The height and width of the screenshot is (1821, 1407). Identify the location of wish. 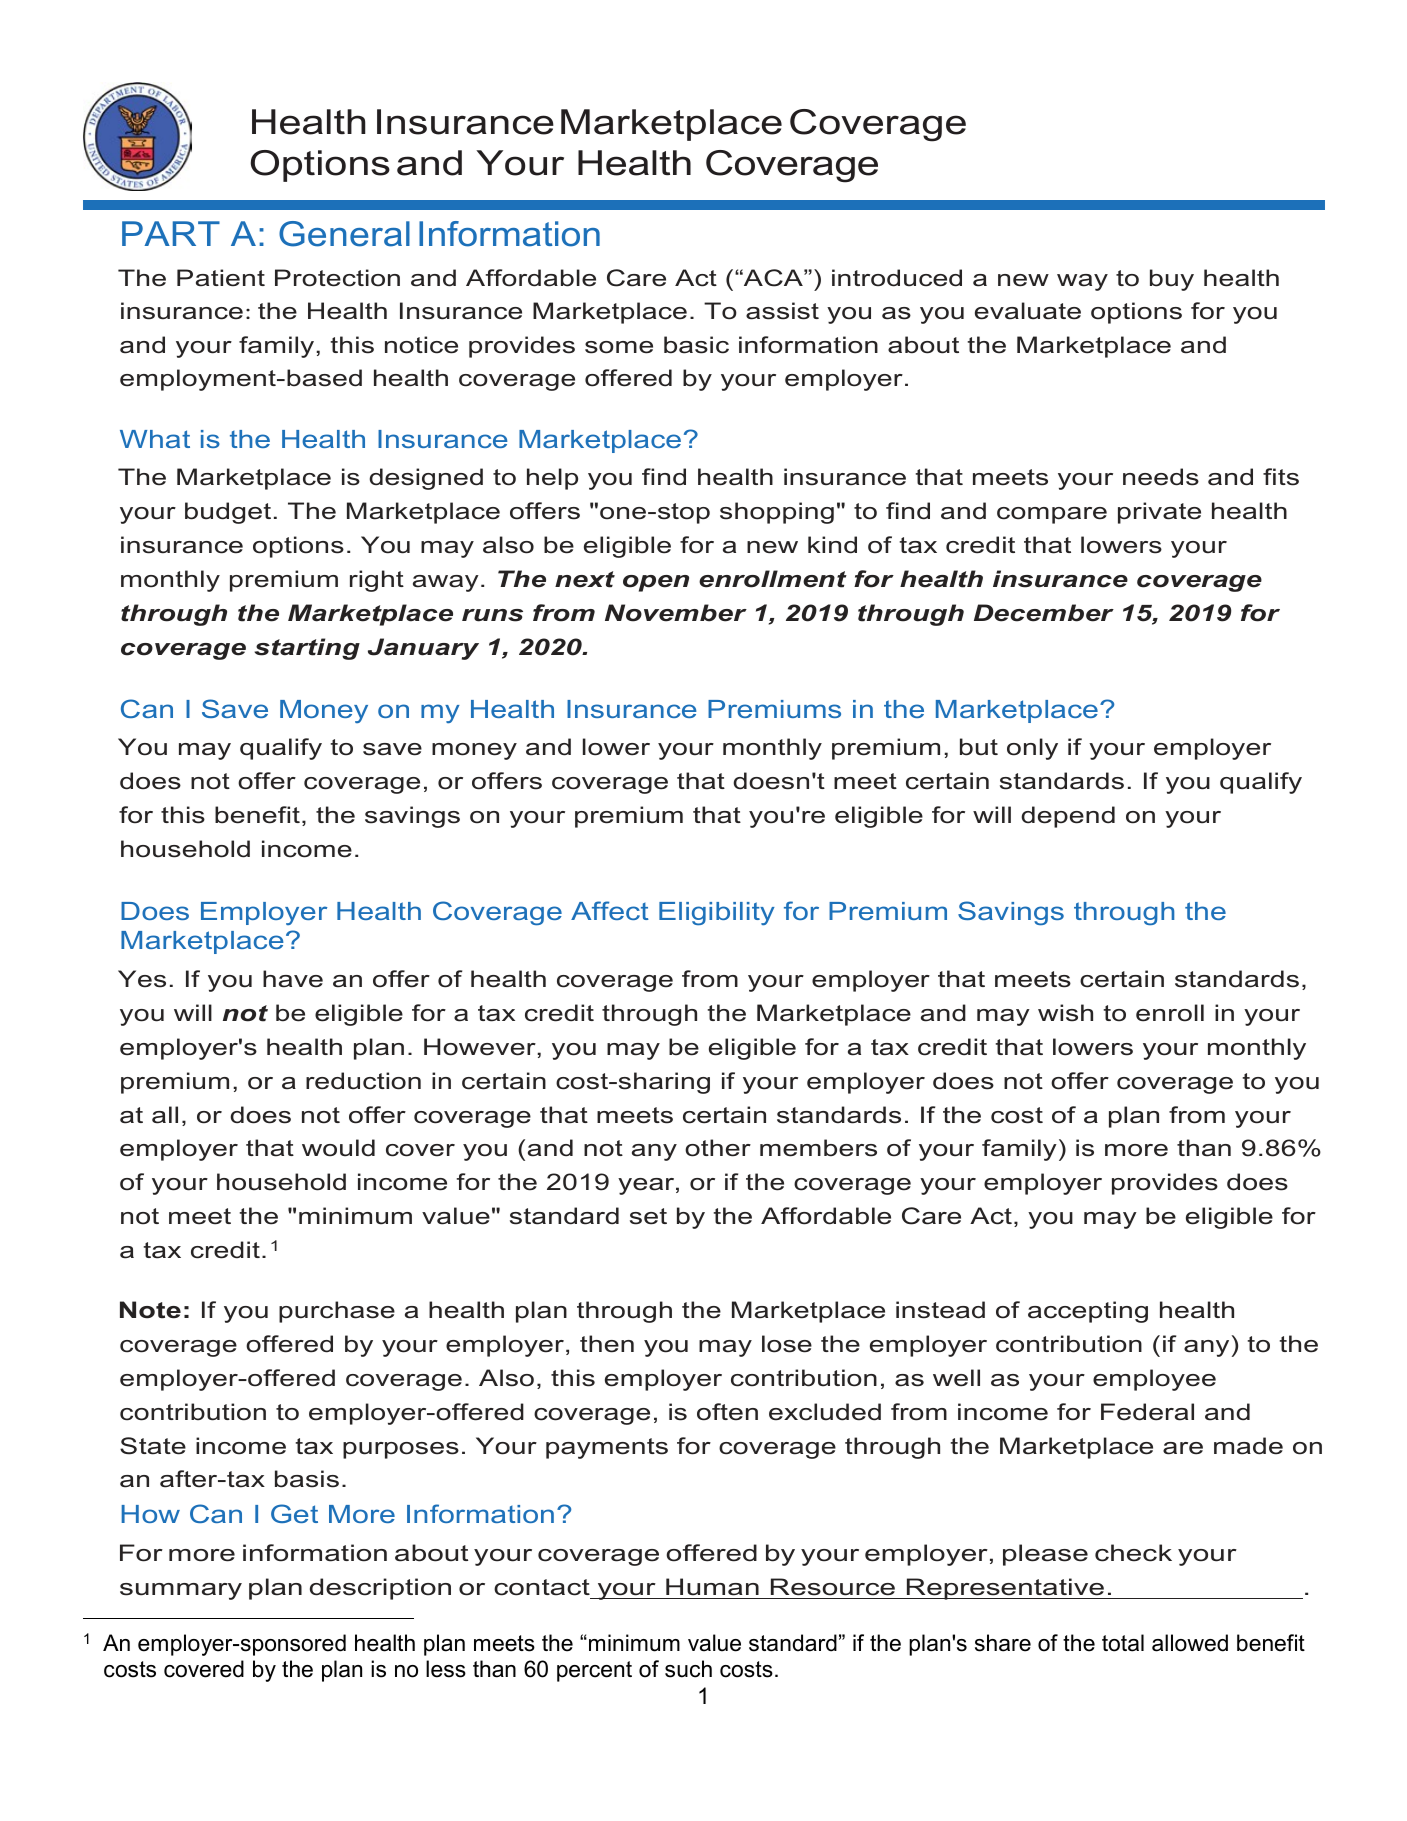
(1065, 1013).
